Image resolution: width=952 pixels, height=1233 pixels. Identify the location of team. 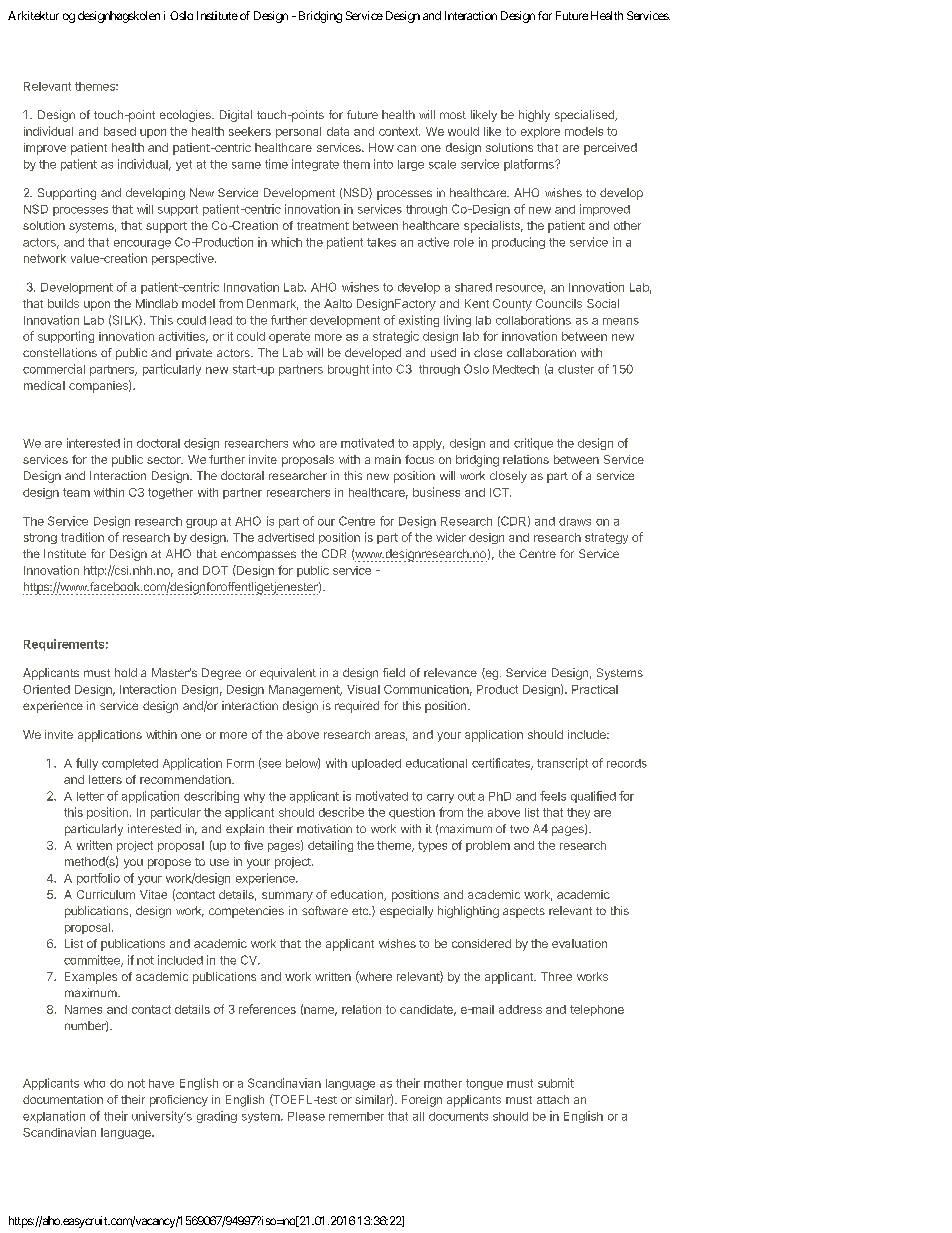
(76, 492).
